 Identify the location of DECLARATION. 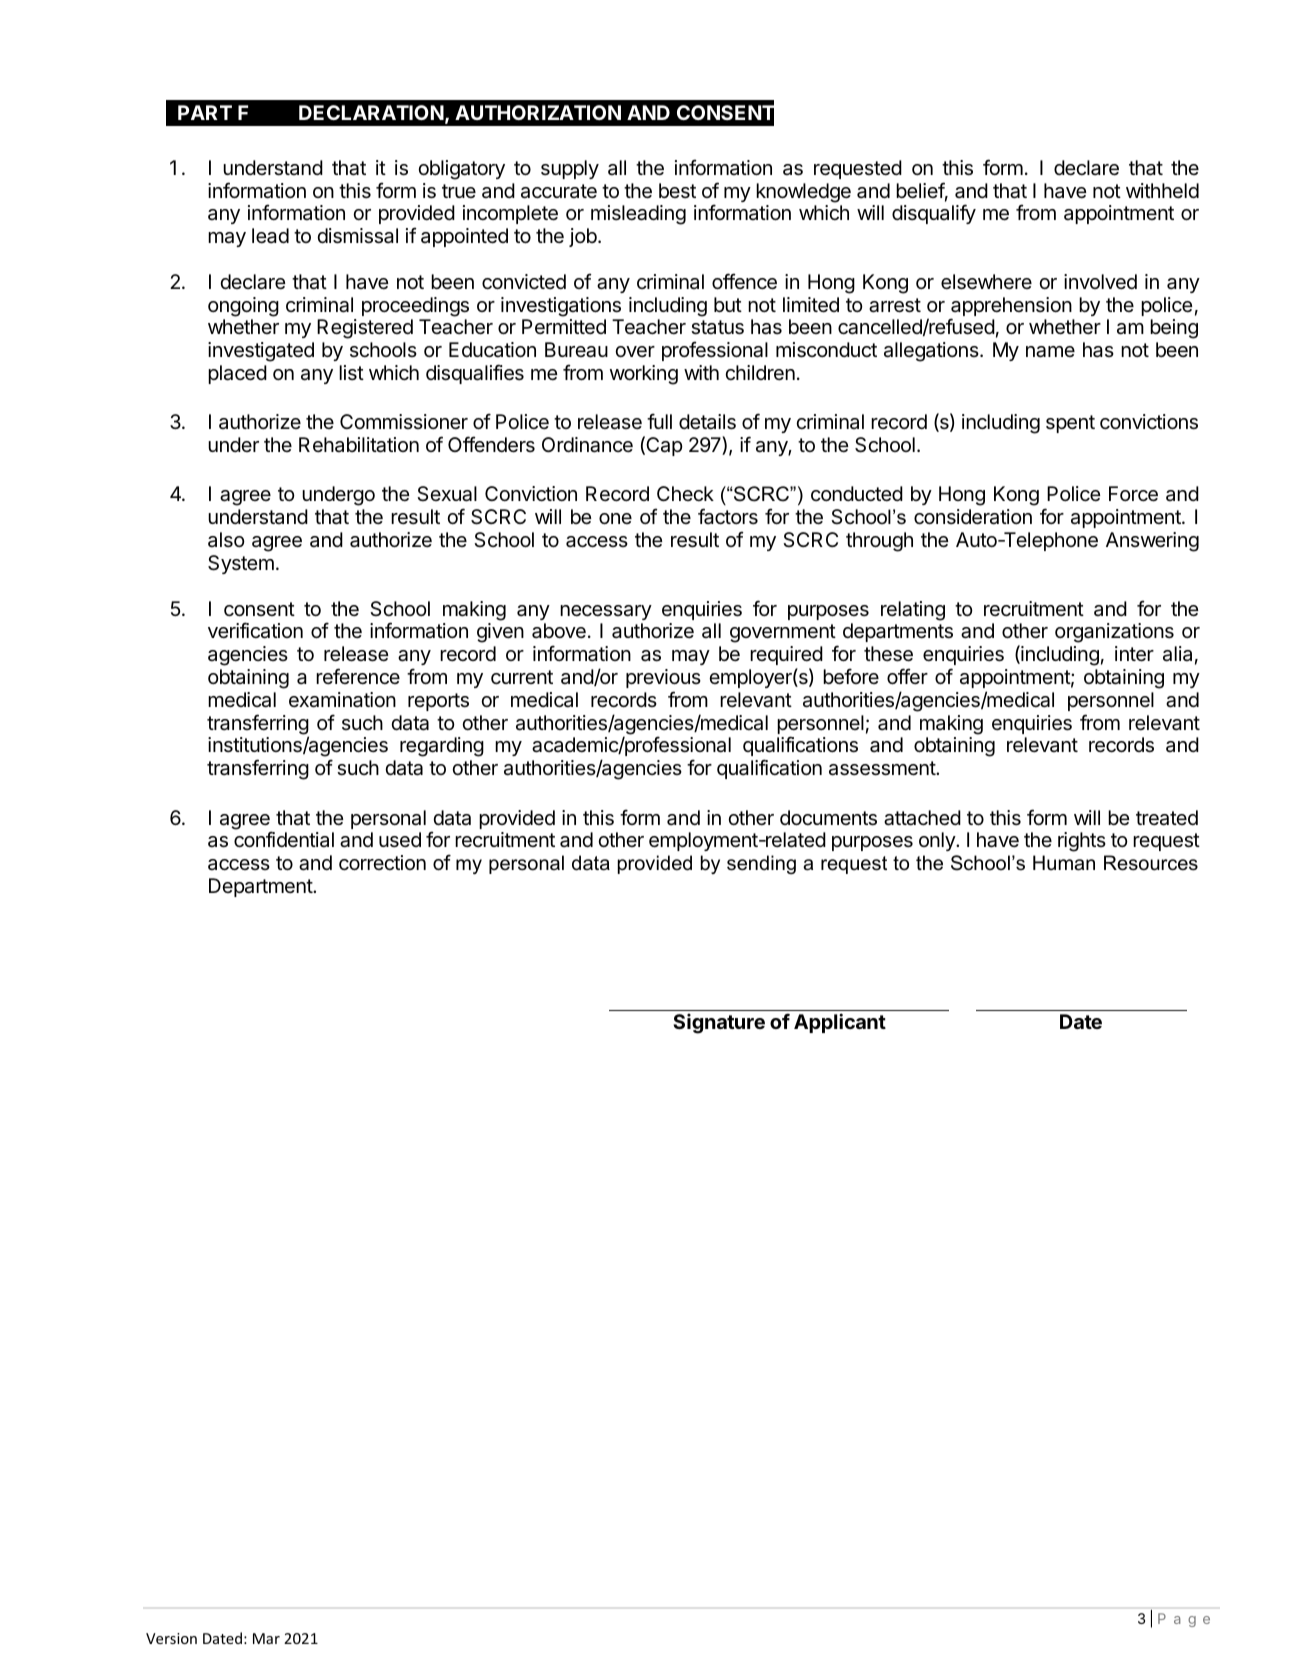
(371, 112).
